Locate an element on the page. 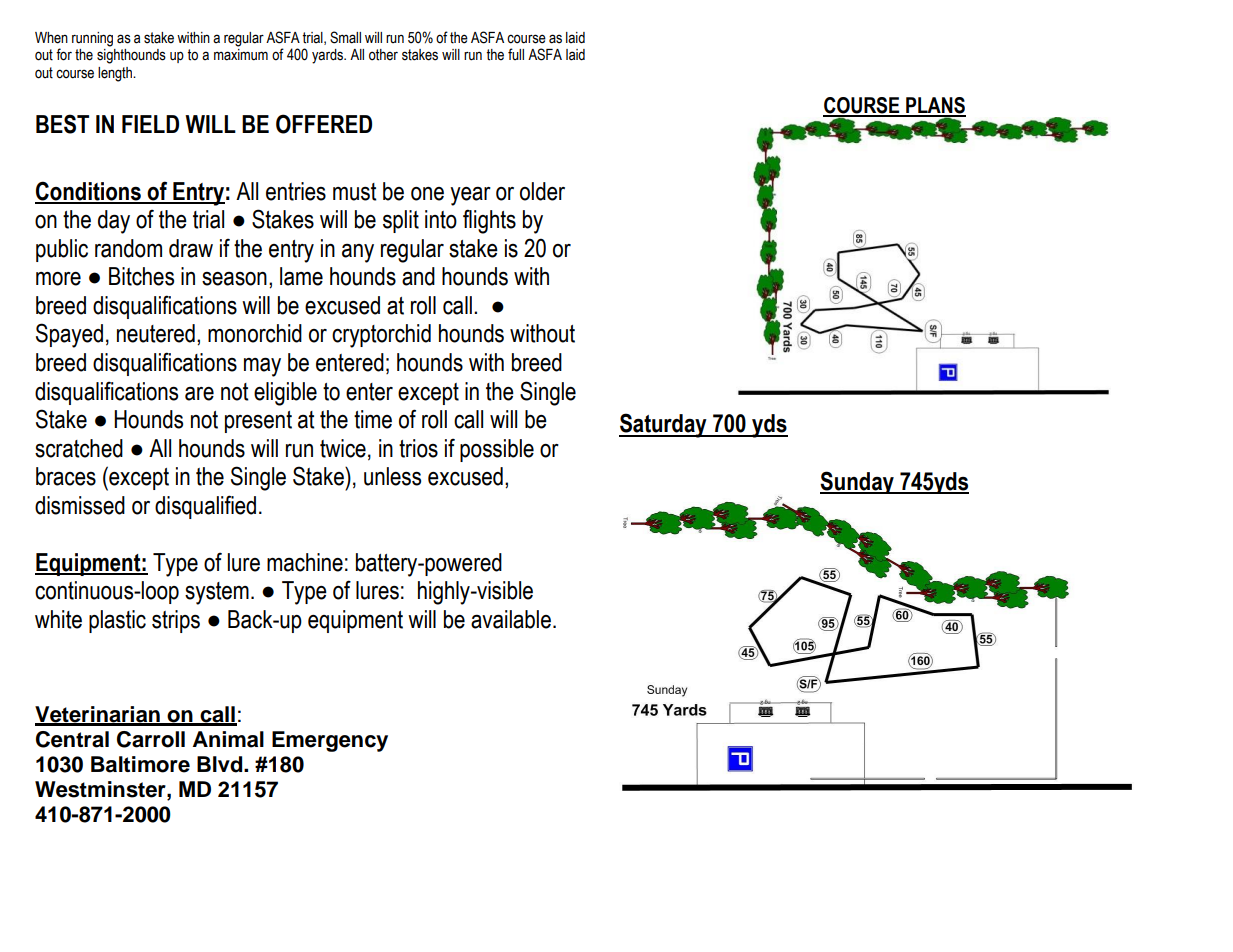  are is located at coordinates (199, 393).
